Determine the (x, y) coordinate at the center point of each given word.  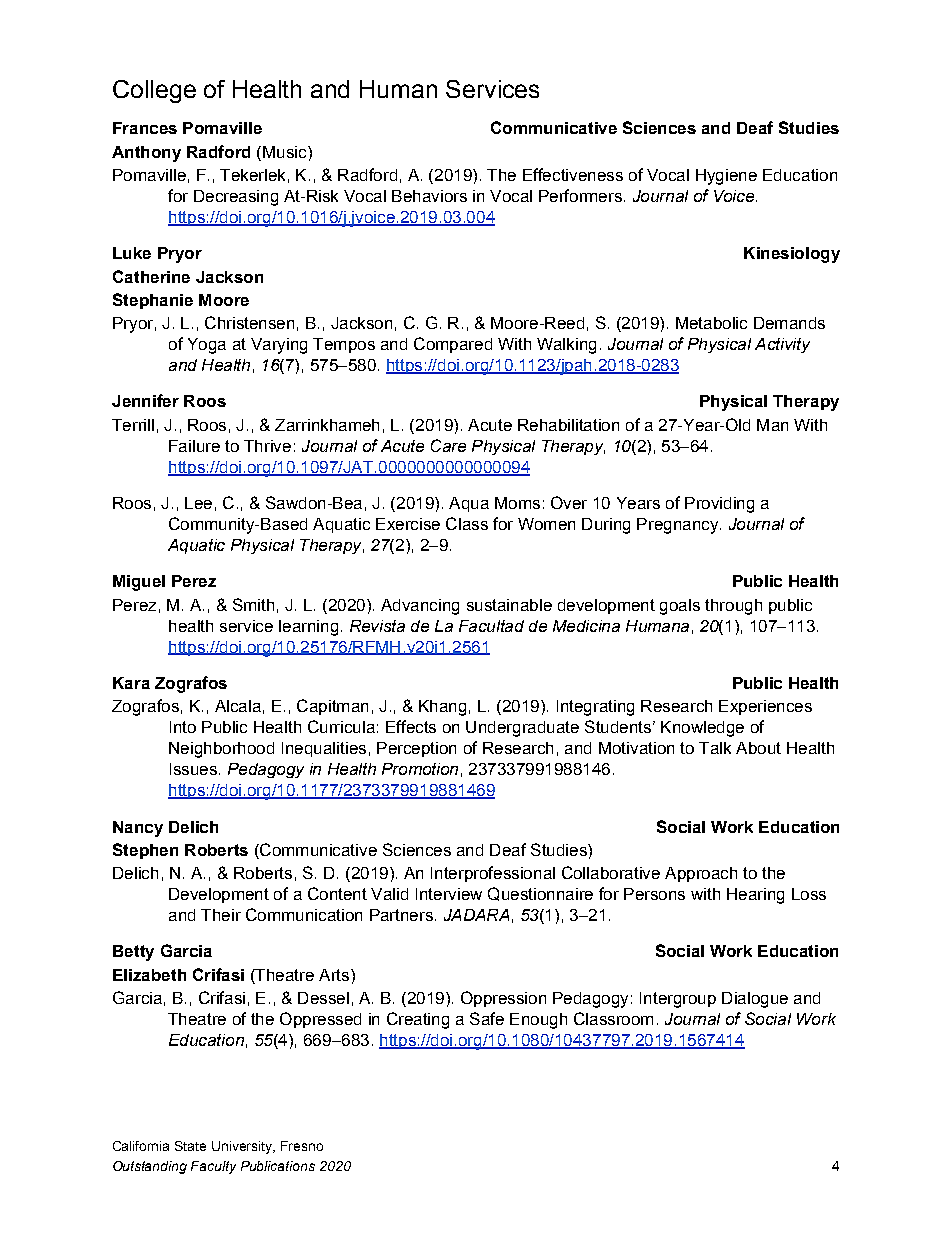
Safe (487, 1018)
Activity (782, 345)
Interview (449, 894)
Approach (701, 874)
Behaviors (429, 196)
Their (221, 915)
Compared (453, 345)
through (733, 607)
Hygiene (726, 177)
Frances (145, 128)
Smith (253, 604)
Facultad (491, 626)
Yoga (207, 346)
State (190, 1146)
